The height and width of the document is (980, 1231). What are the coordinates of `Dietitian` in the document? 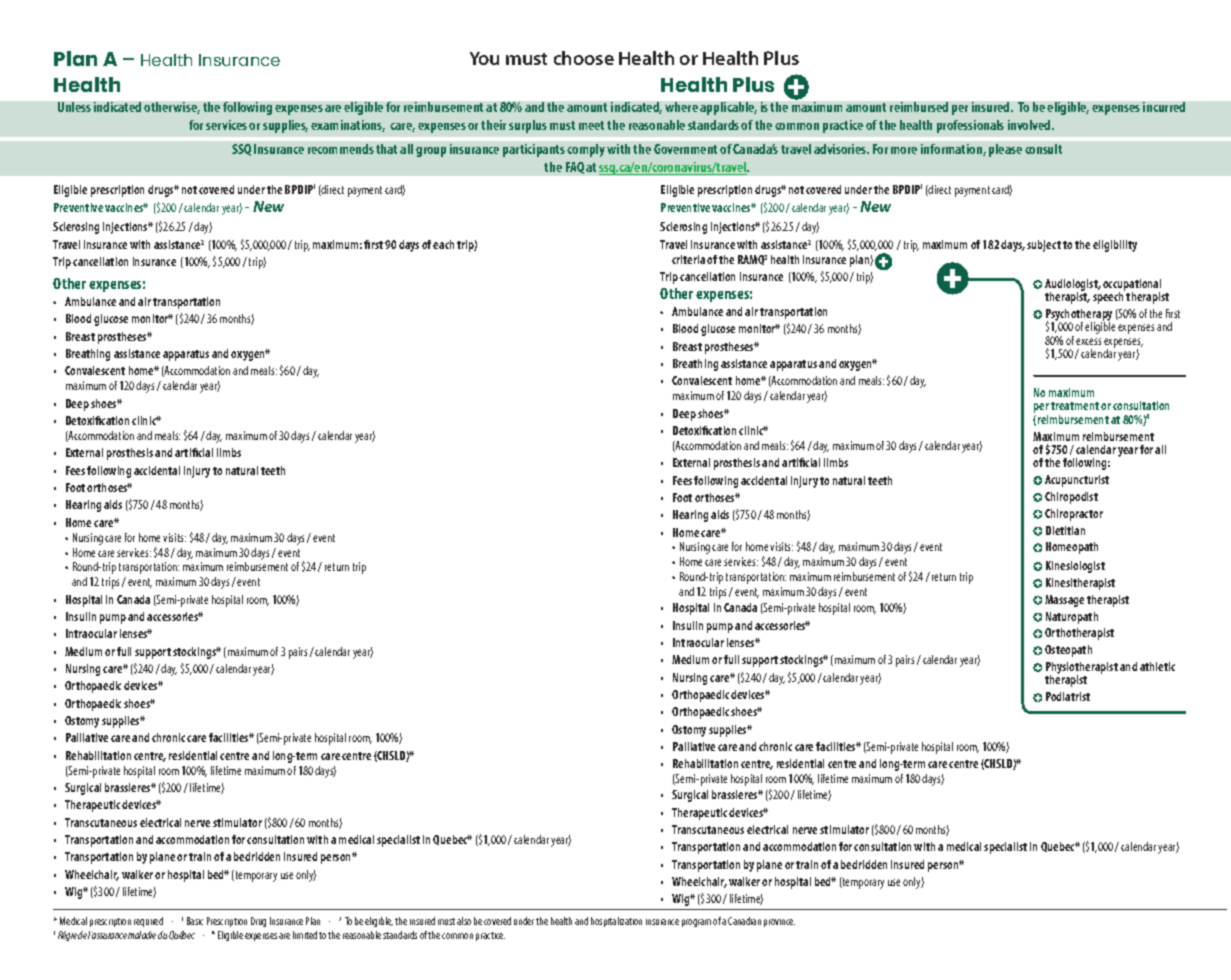 It's located at (1065, 530).
